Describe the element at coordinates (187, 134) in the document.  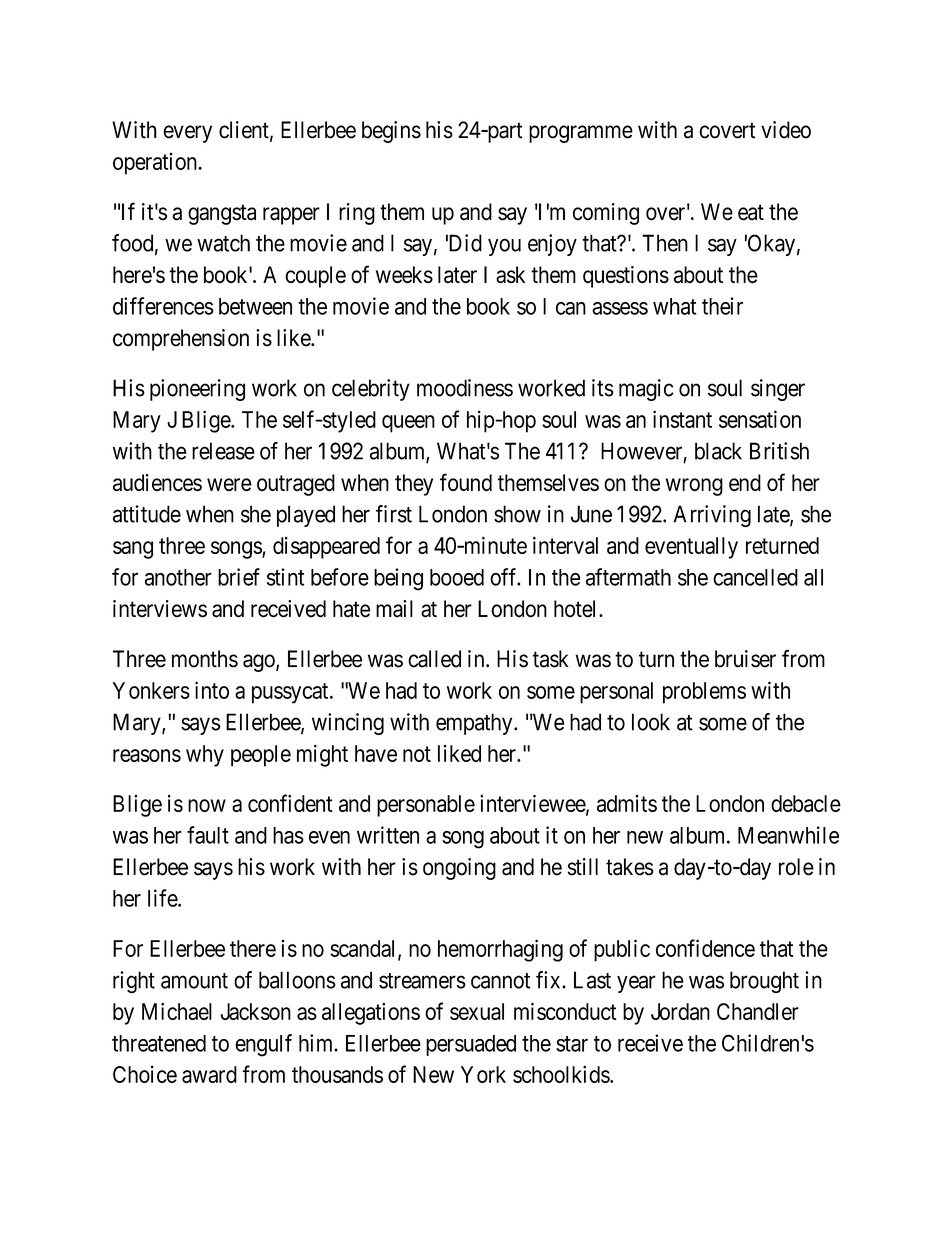
I see `every` at that location.
